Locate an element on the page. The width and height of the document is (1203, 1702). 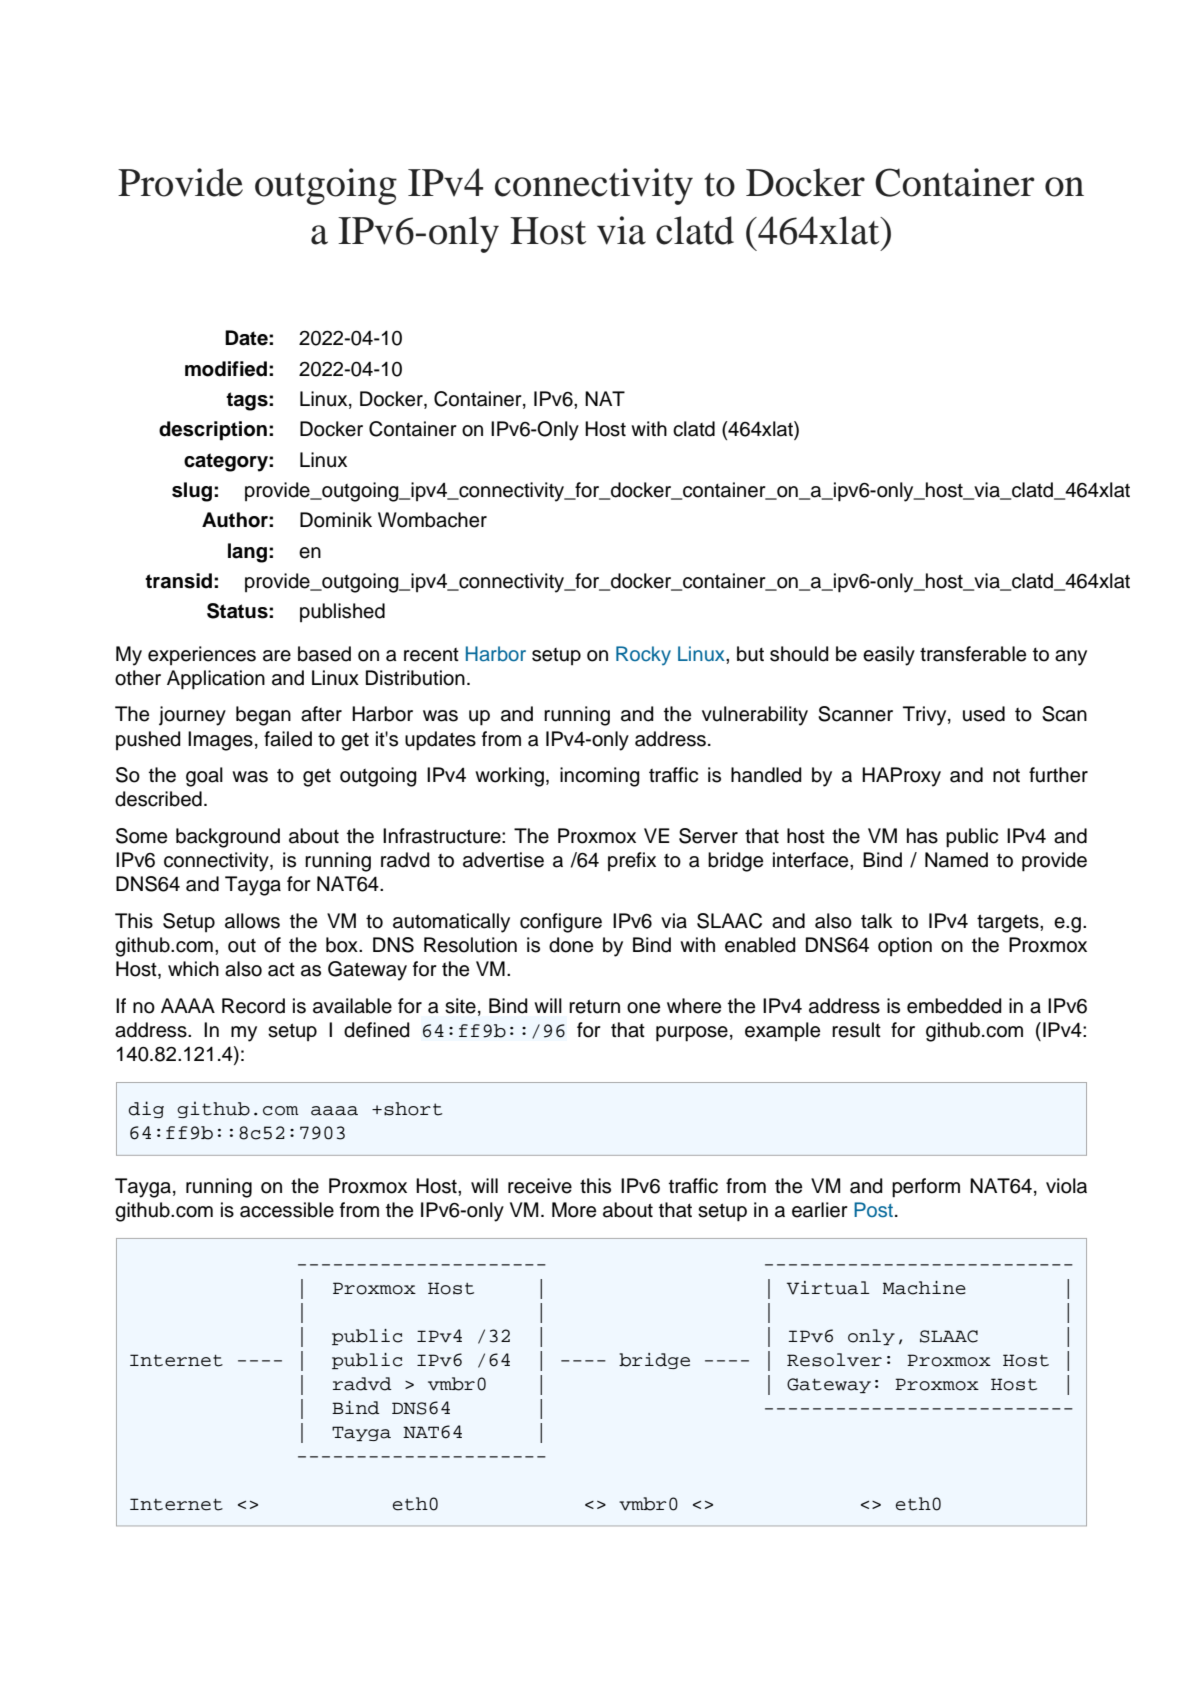
Rocky is located at coordinates (643, 655).
